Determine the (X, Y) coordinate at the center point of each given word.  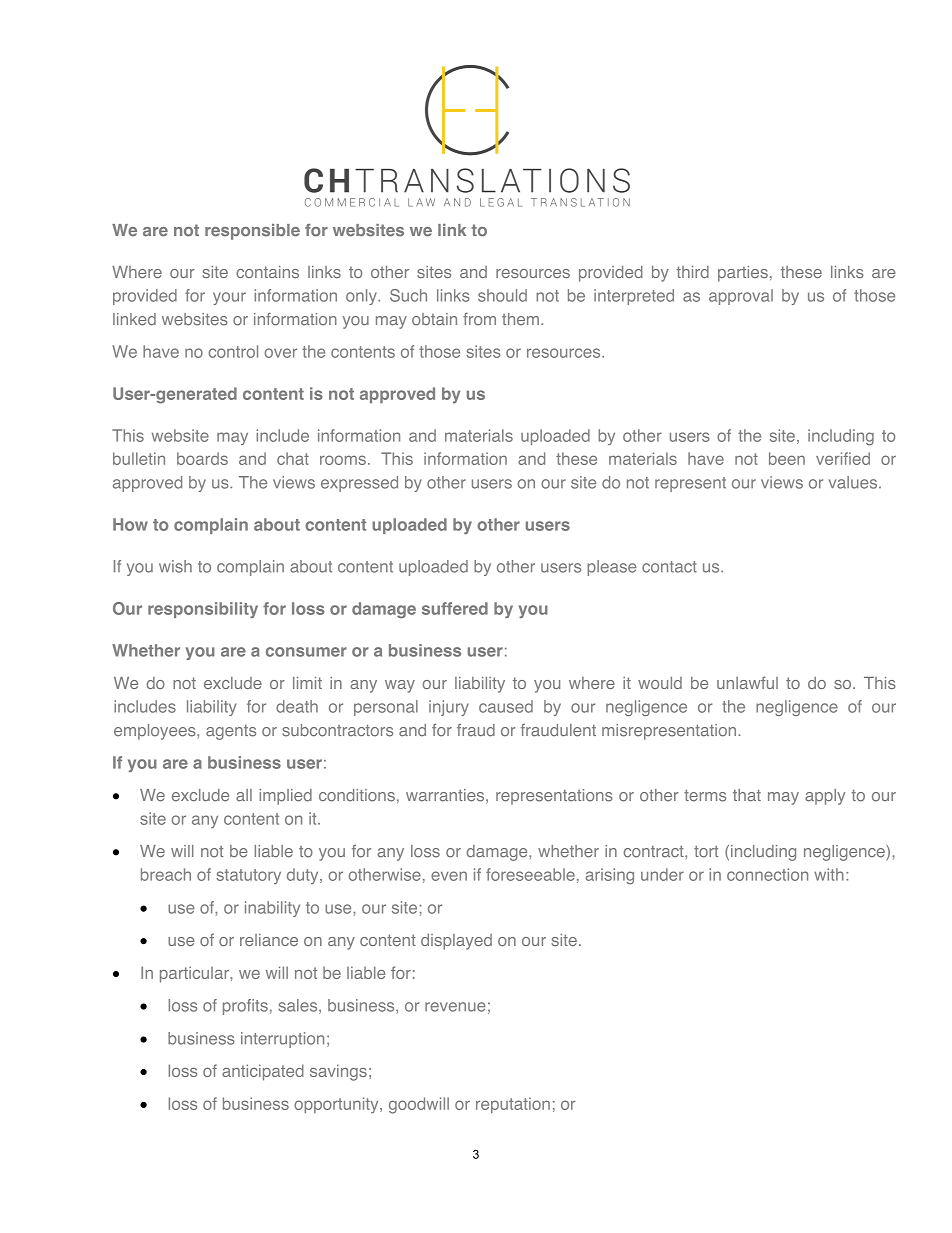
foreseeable (530, 874)
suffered (455, 608)
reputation (513, 1105)
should (502, 295)
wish (175, 566)
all (244, 795)
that (747, 795)
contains (267, 272)
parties (743, 274)
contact (669, 567)
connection (767, 874)
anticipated (263, 1072)
